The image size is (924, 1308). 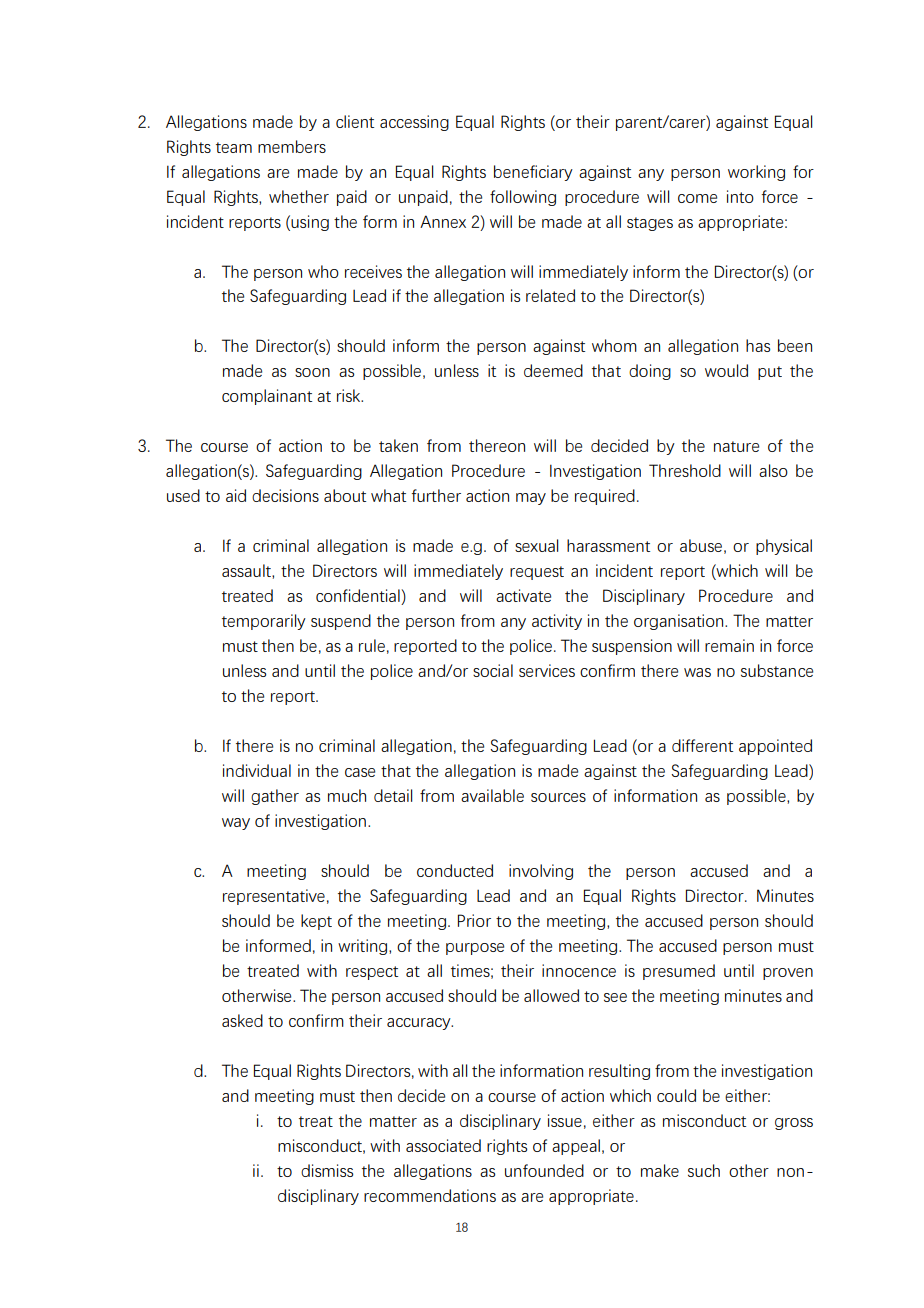 I want to click on social, so click(x=493, y=670).
